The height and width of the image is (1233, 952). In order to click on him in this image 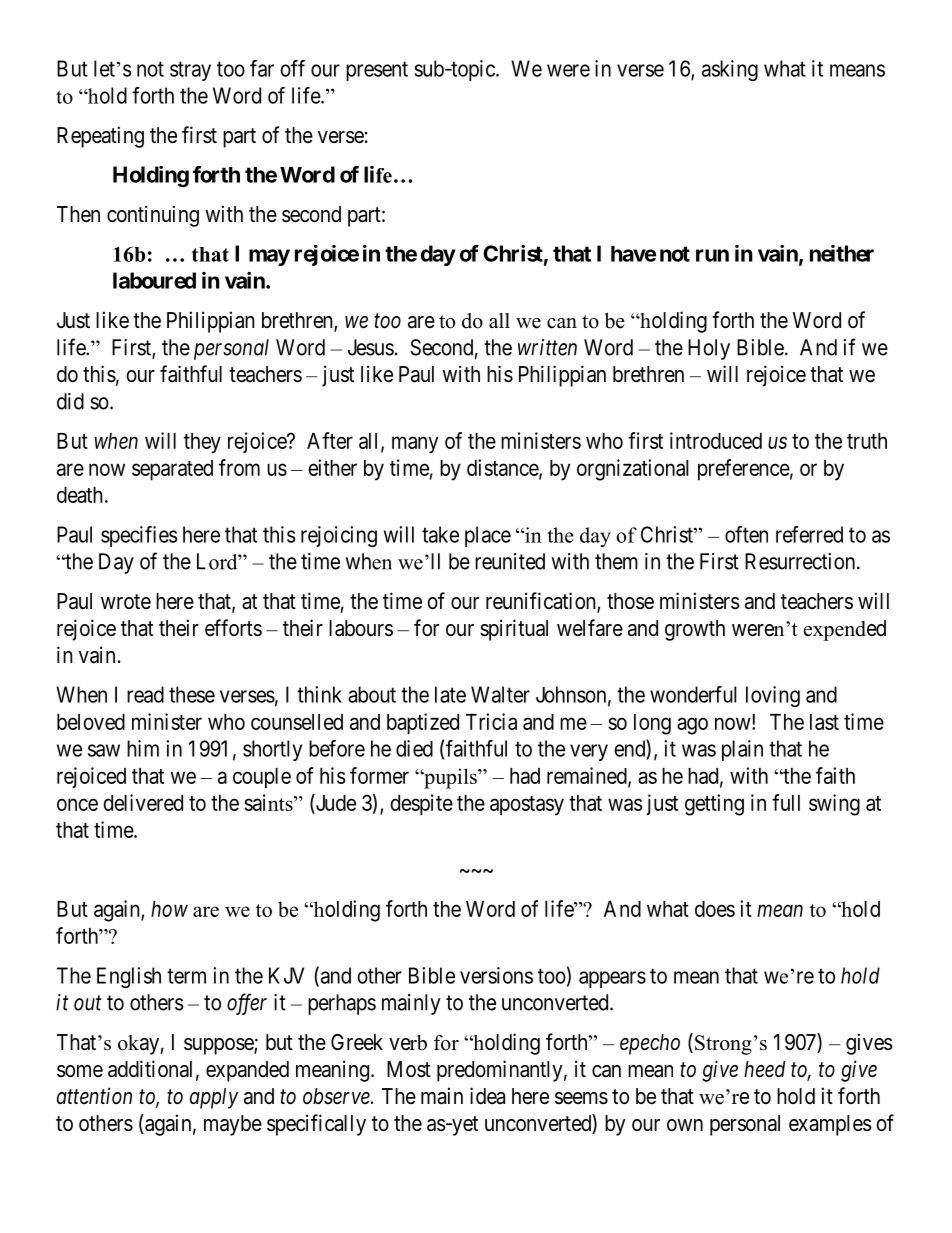, I will do `click(143, 748)`.
